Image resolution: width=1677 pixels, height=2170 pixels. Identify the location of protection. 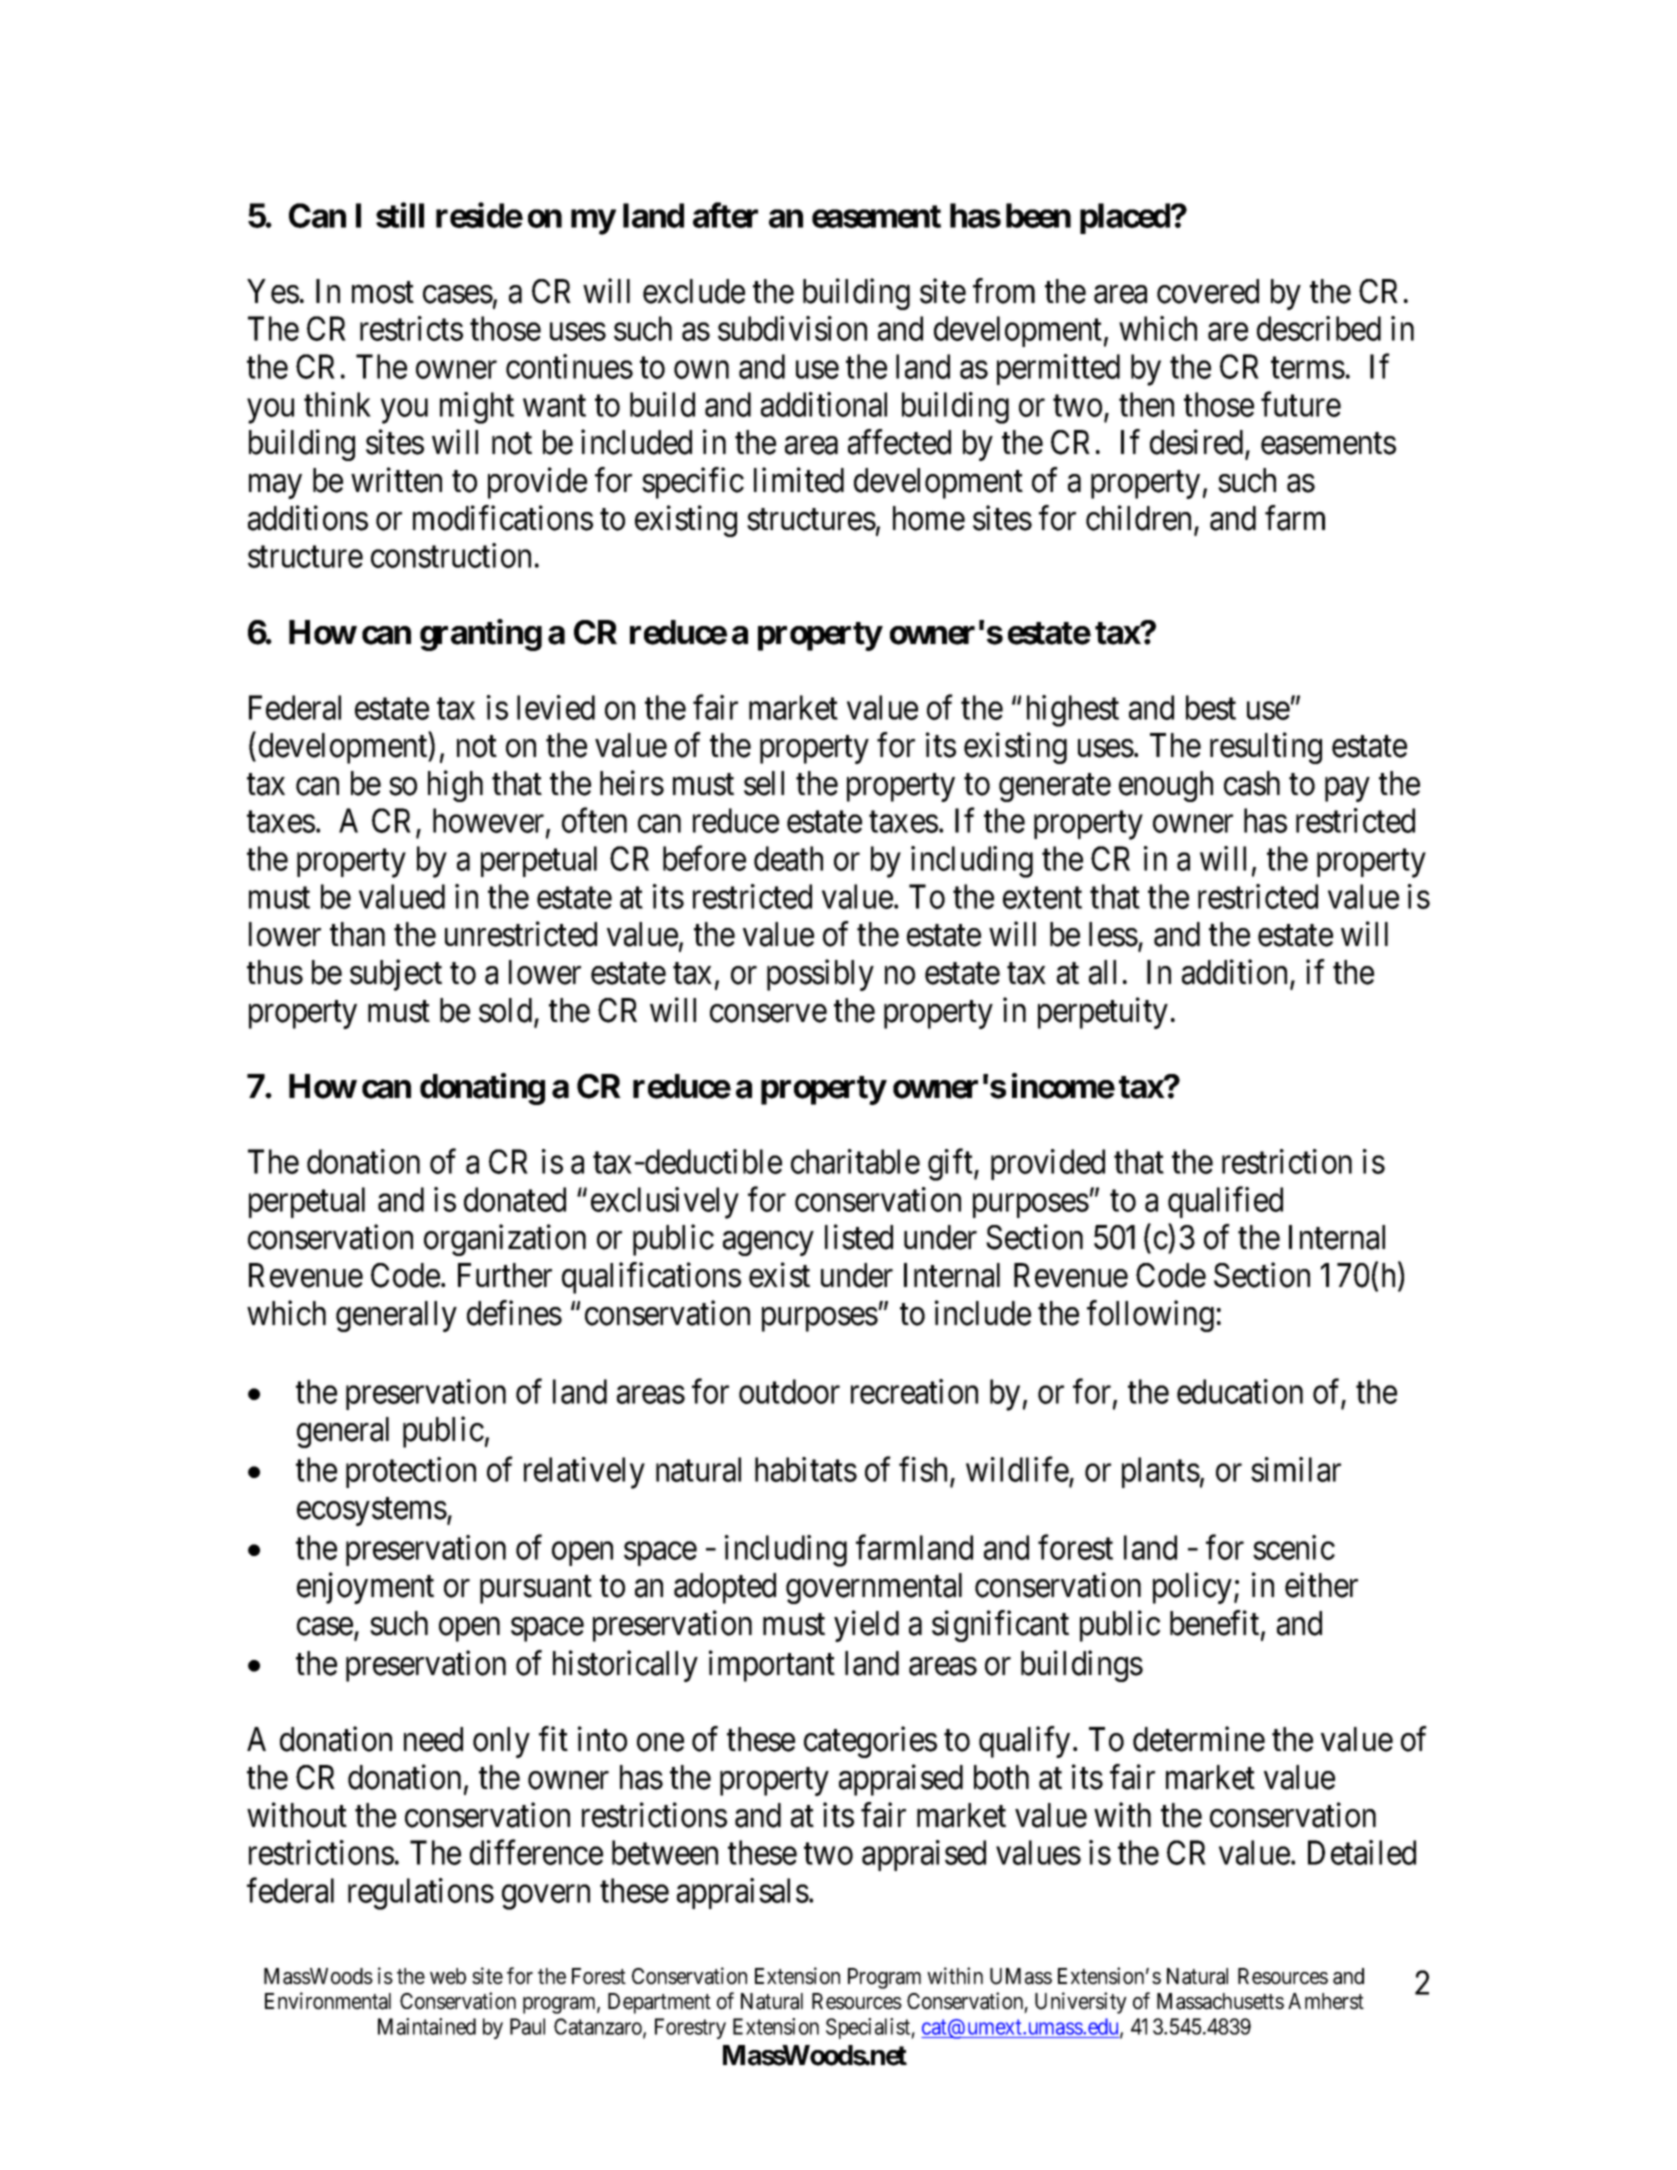
(411, 1472).
